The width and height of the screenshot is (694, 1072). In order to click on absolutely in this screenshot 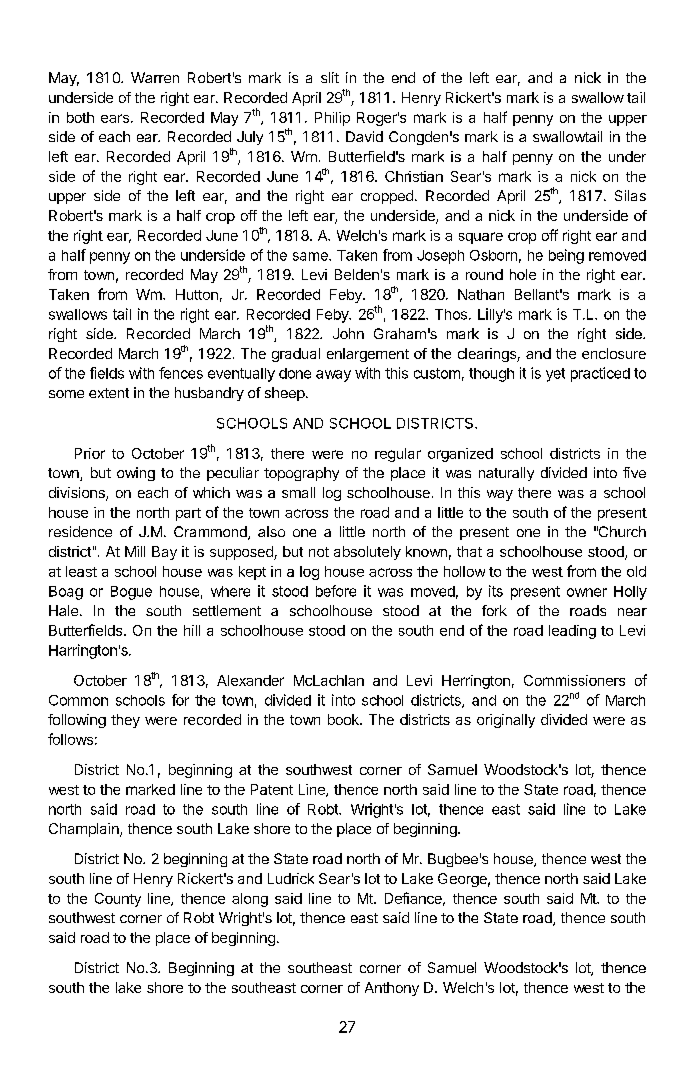, I will do `click(367, 553)`.
